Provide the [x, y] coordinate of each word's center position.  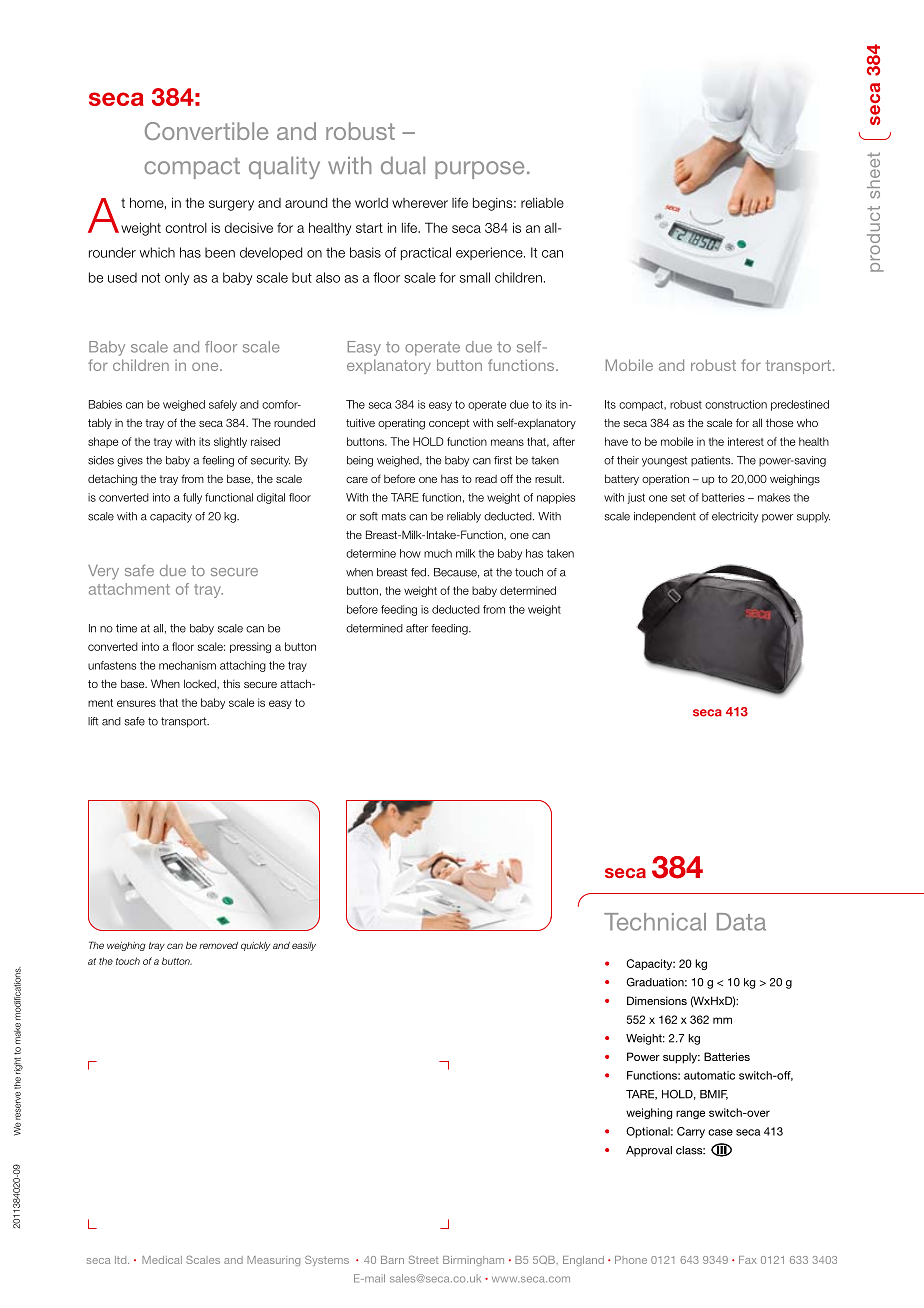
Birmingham [473, 1261]
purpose [479, 170]
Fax [748, 1260]
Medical [162, 1260]
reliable [542, 202]
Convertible [206, 131]
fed [420, 572]
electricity [735, 517]
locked [201, 683]
